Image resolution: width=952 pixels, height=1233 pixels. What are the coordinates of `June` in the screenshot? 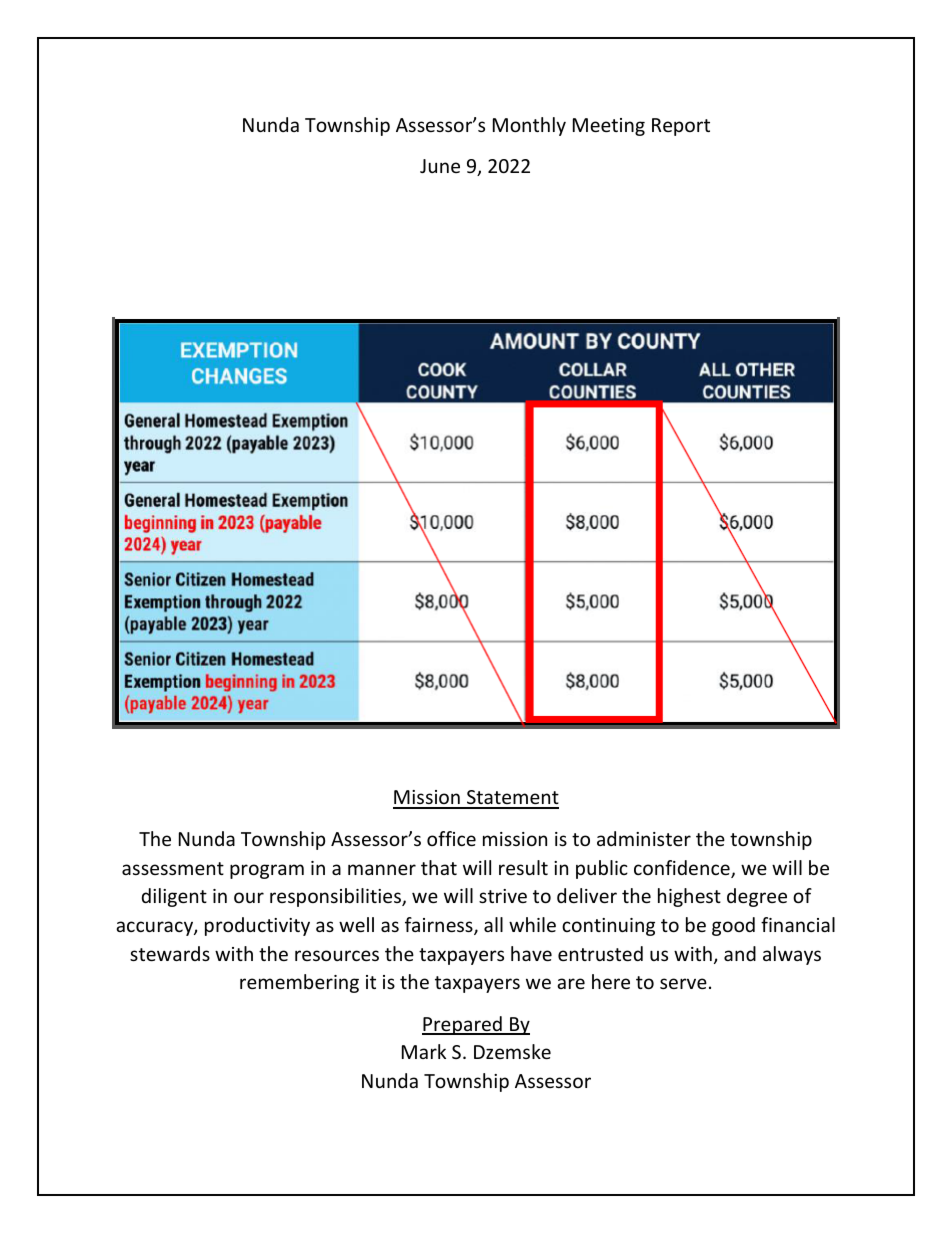 It's located at (440, 166).
